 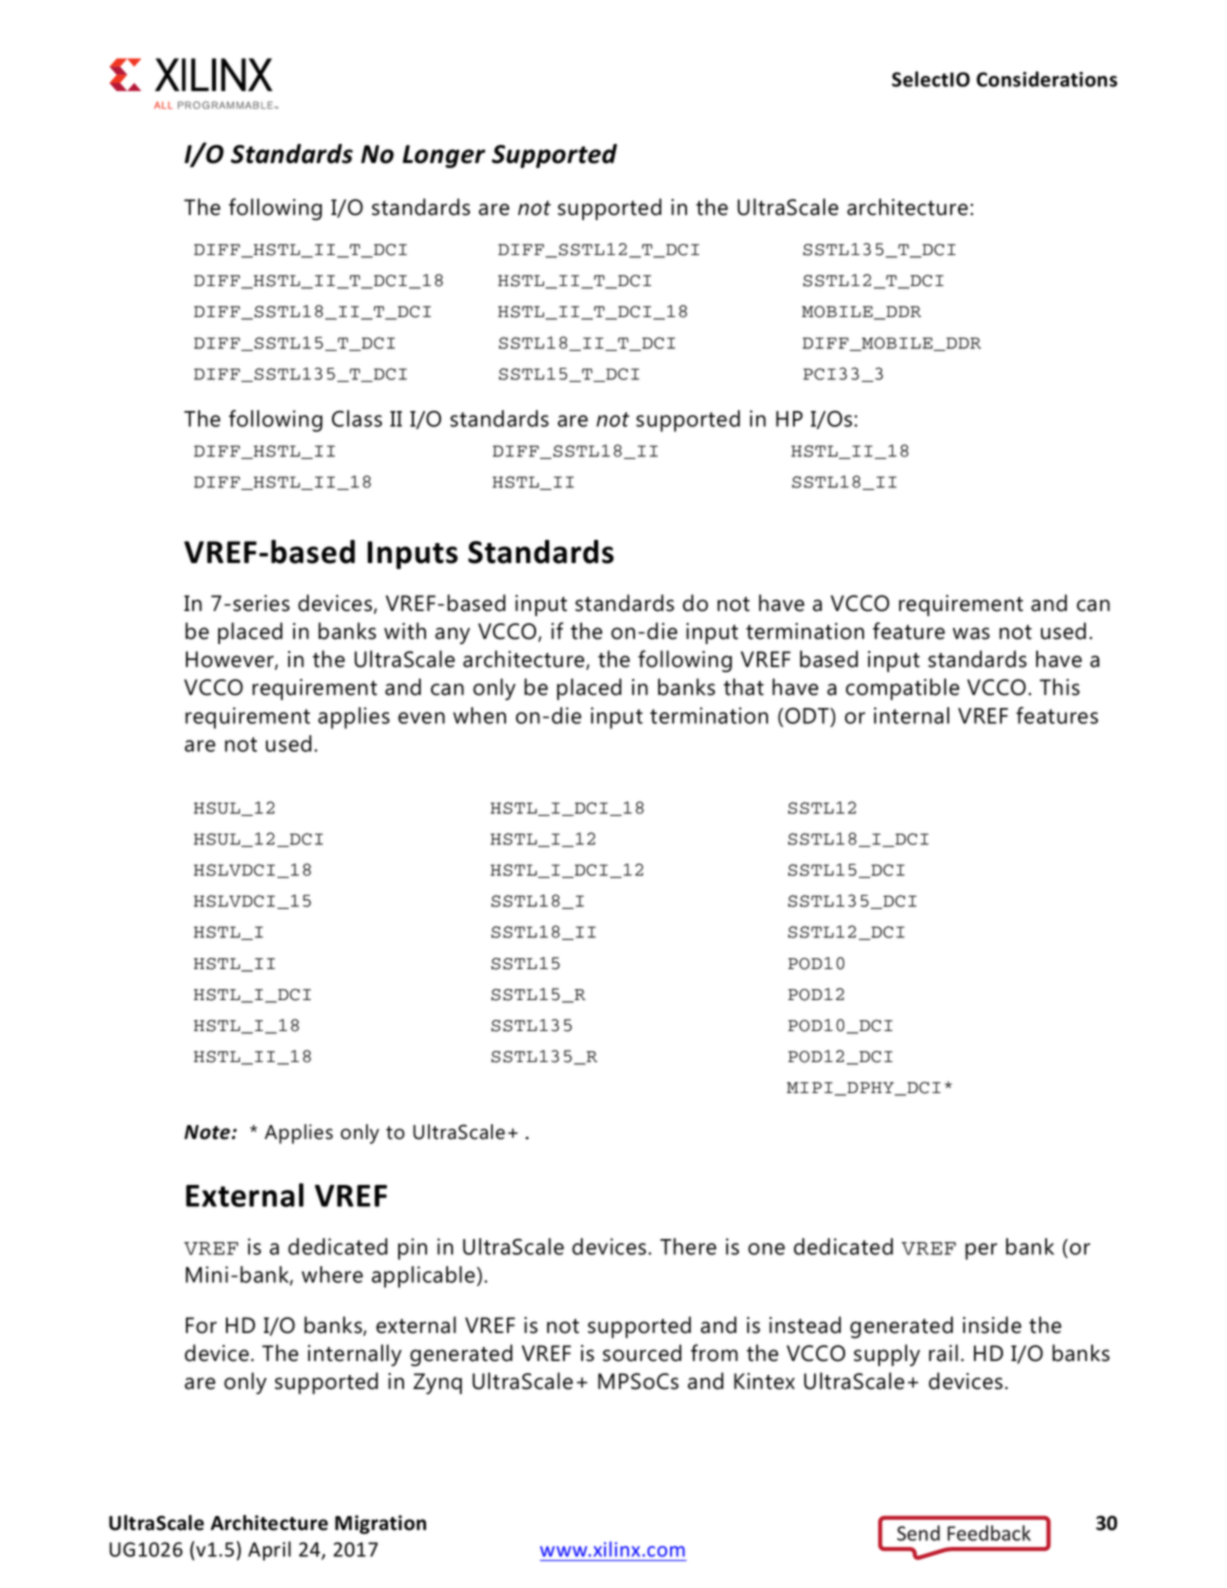 What do you see at coordinates (971, 633) in the page?
I see `was` at bounding box center [971, 633].
